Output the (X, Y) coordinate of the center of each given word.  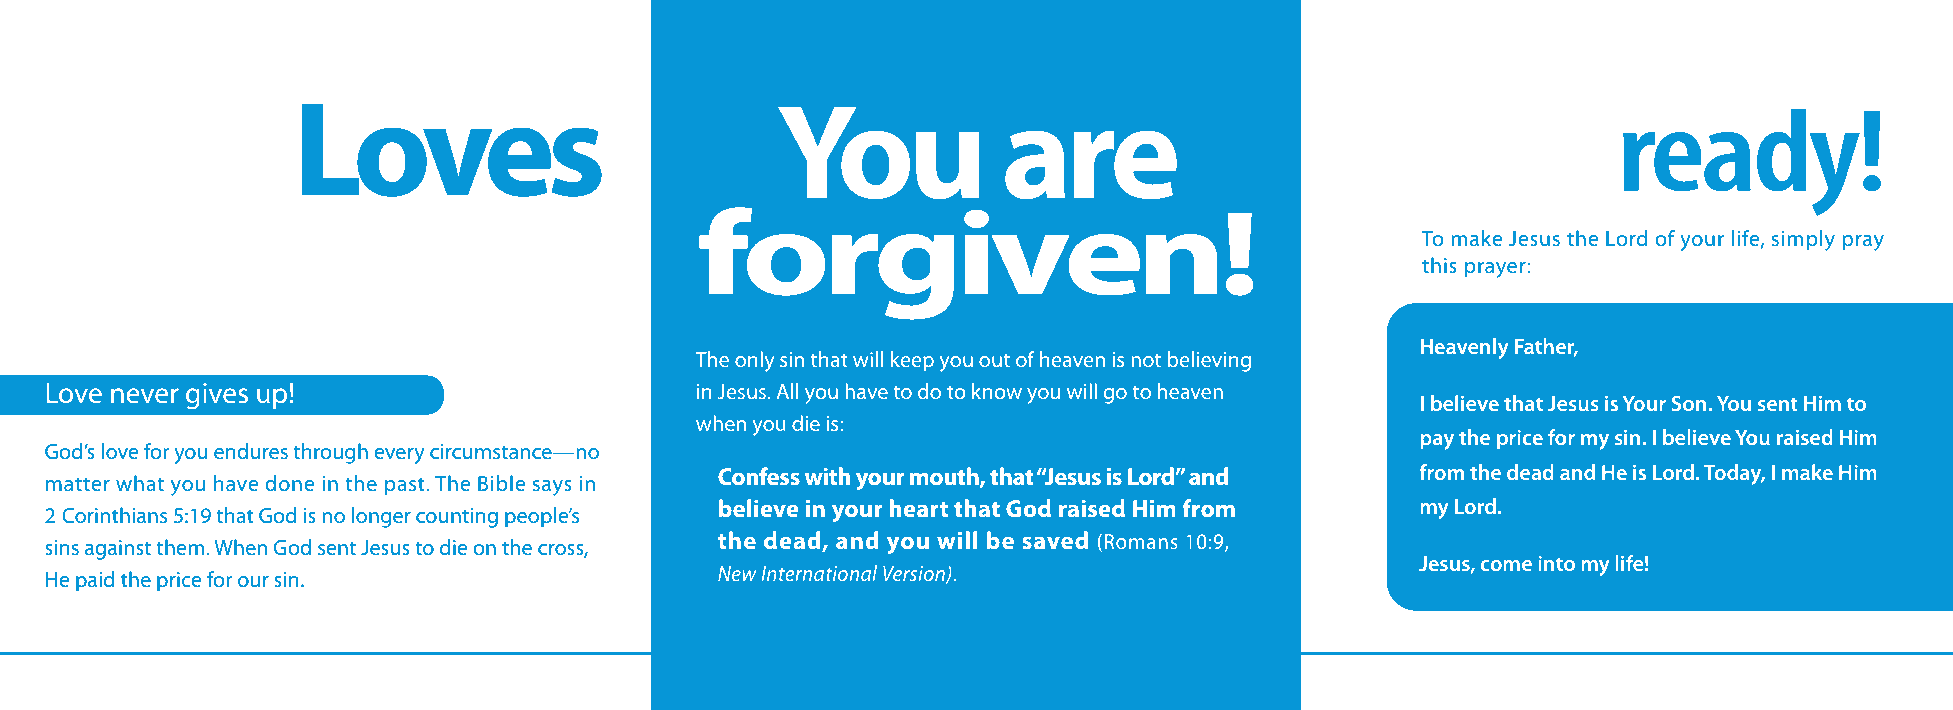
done (289, 483)
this (1439, 265)
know (997, 391)
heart (919, 508)
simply (1803, 240)
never (145, 395)
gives (217, 396)
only (754, 361)
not (1146, 360)
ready (1741, 162)
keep (912, 361)
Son (1688, 403)
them (181, 547)
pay (1437, 442)
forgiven (958, 263)
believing (1209, 361)
